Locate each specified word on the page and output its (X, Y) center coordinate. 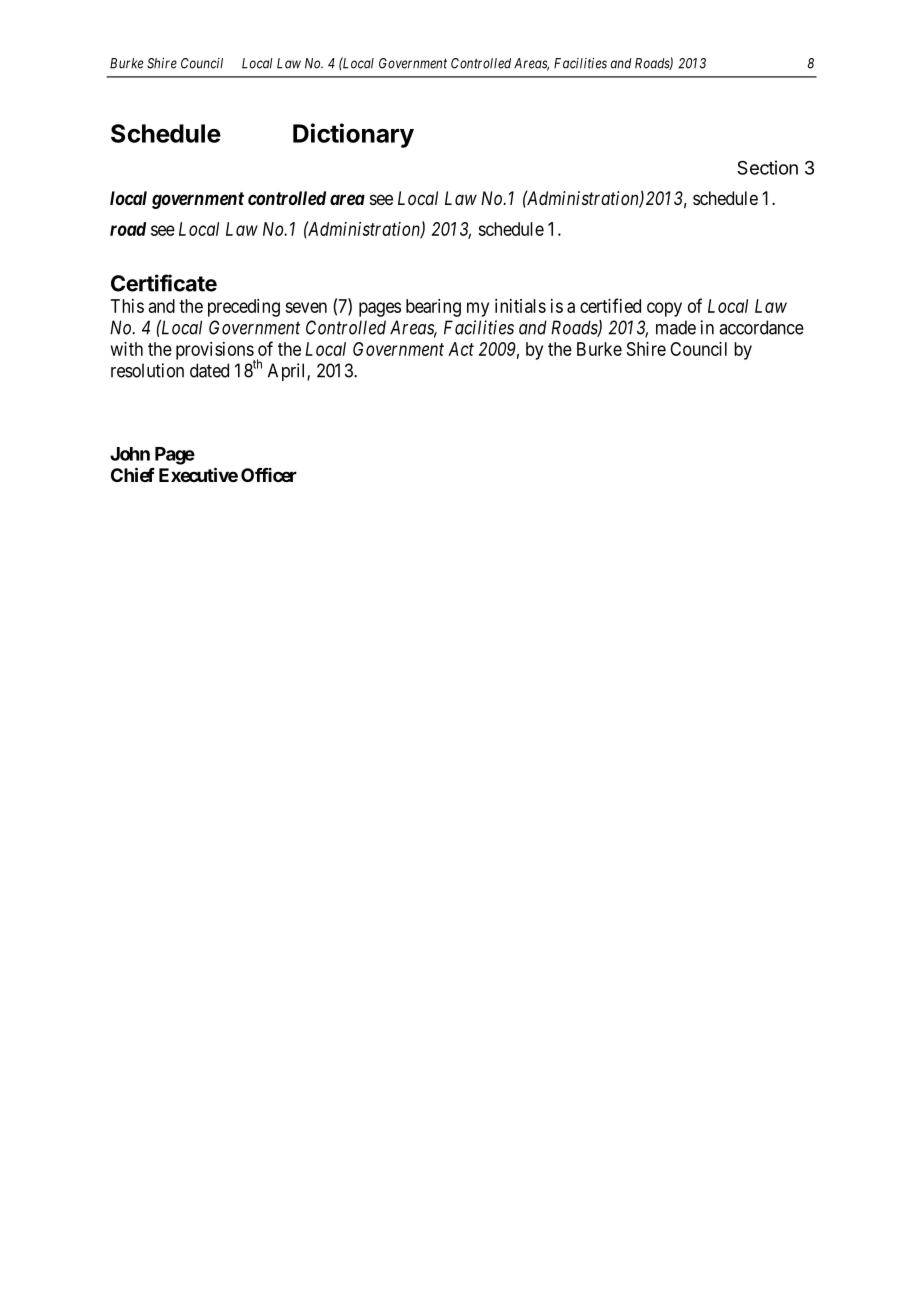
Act (461, 349)
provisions (215, 352)
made (676, 327)
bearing (433, 308)
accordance (761, 327)
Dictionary (353, 135)
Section (767, 167)
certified (610, 305)
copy (664, 309)
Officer (269, 475)
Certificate (164, 283)
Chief (133, 474)
